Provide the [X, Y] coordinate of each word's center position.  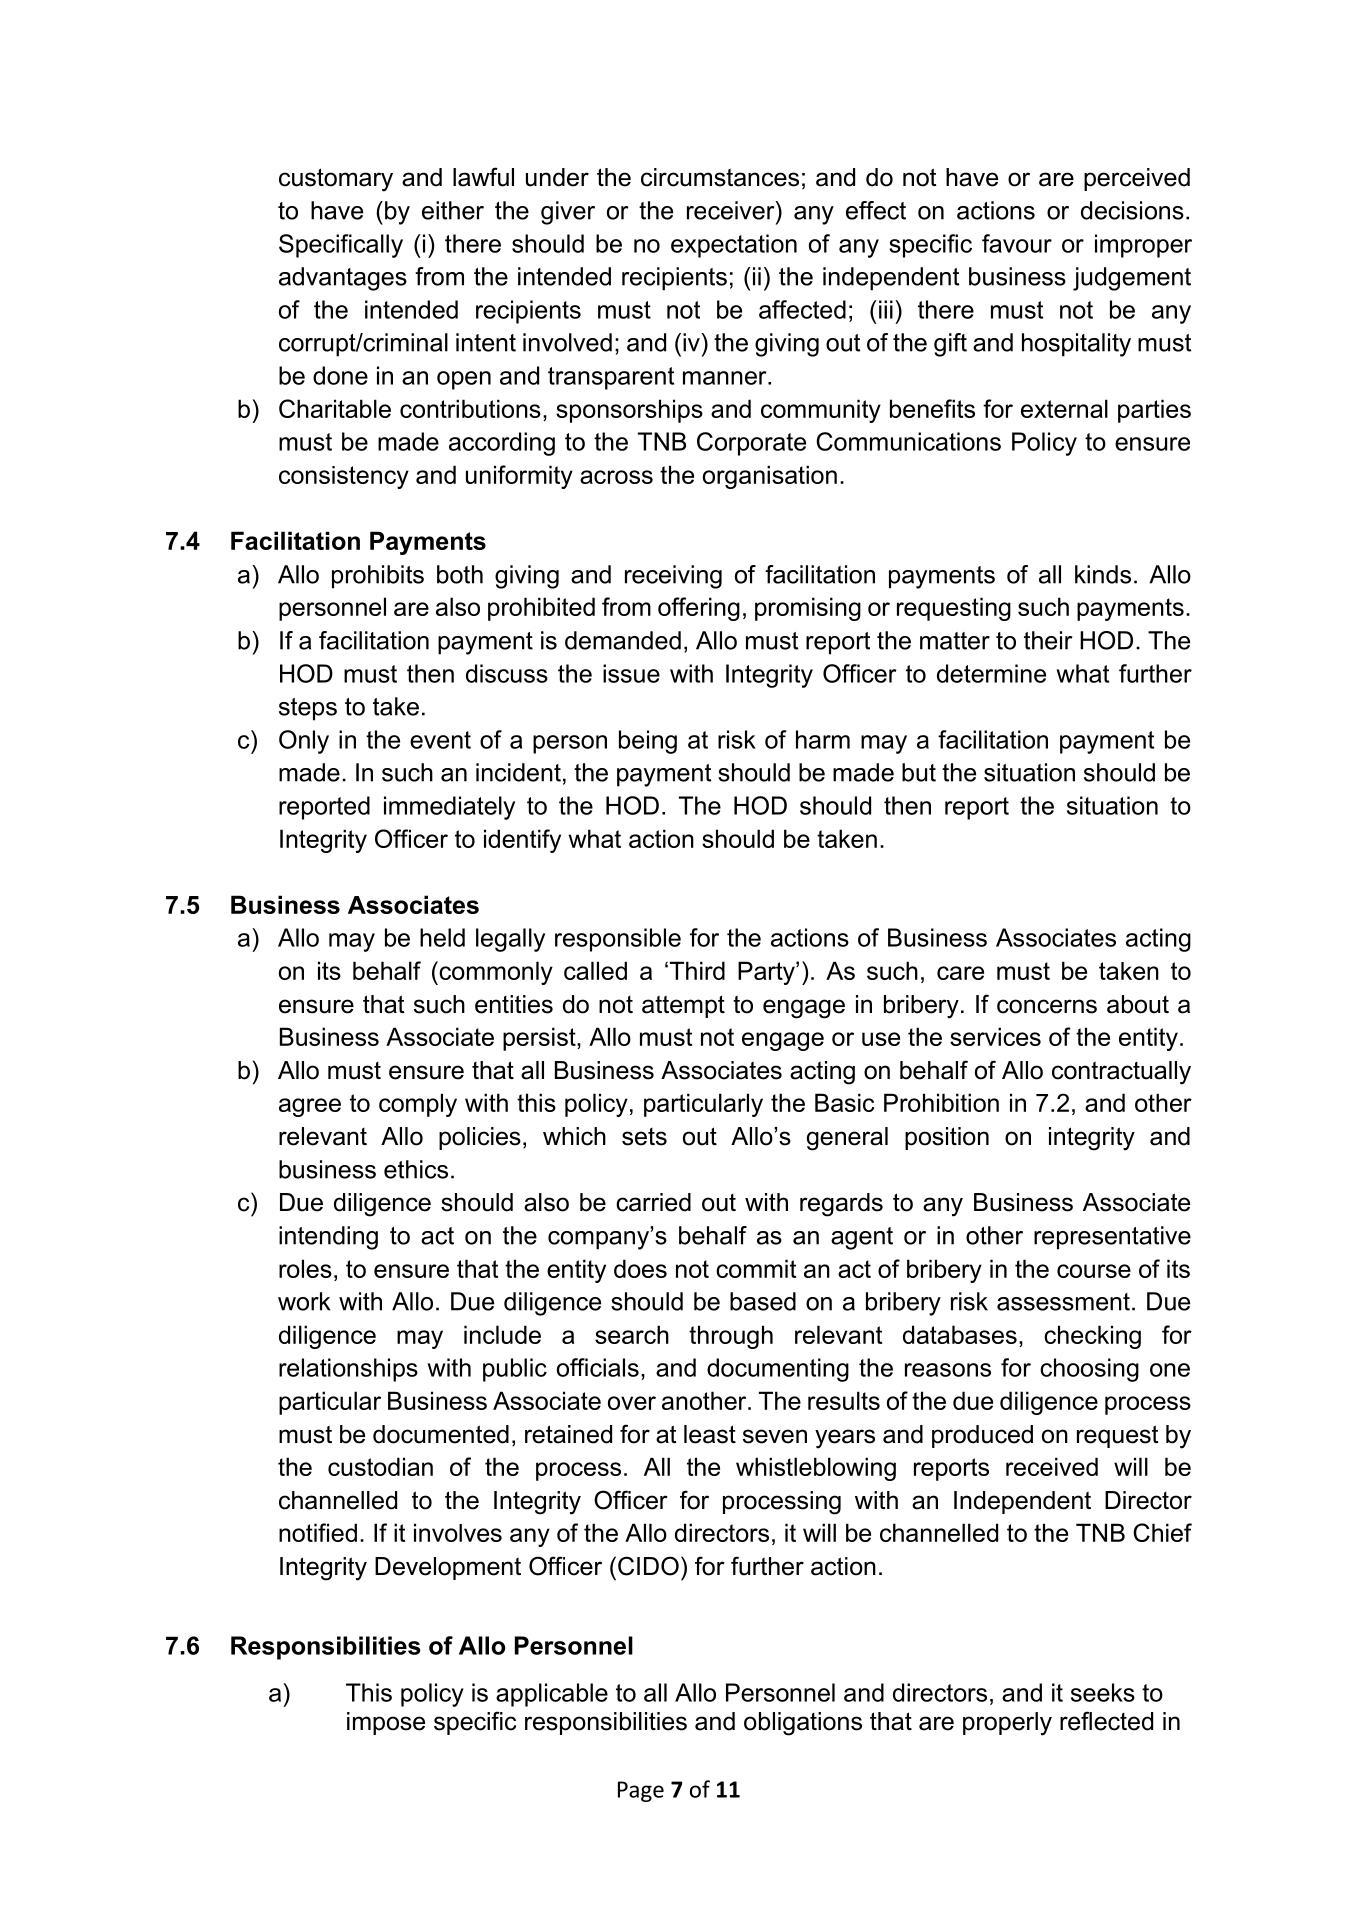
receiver [732, 210]
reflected [1106, 1721]
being [648, 742]
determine [991, 673]
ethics [416, 1169]
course [1094, 1271]
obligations [803, 1724]
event [440, 740]
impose [386, 1723]
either [453, 210]
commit [756, 1268]
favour [1017, 243]
